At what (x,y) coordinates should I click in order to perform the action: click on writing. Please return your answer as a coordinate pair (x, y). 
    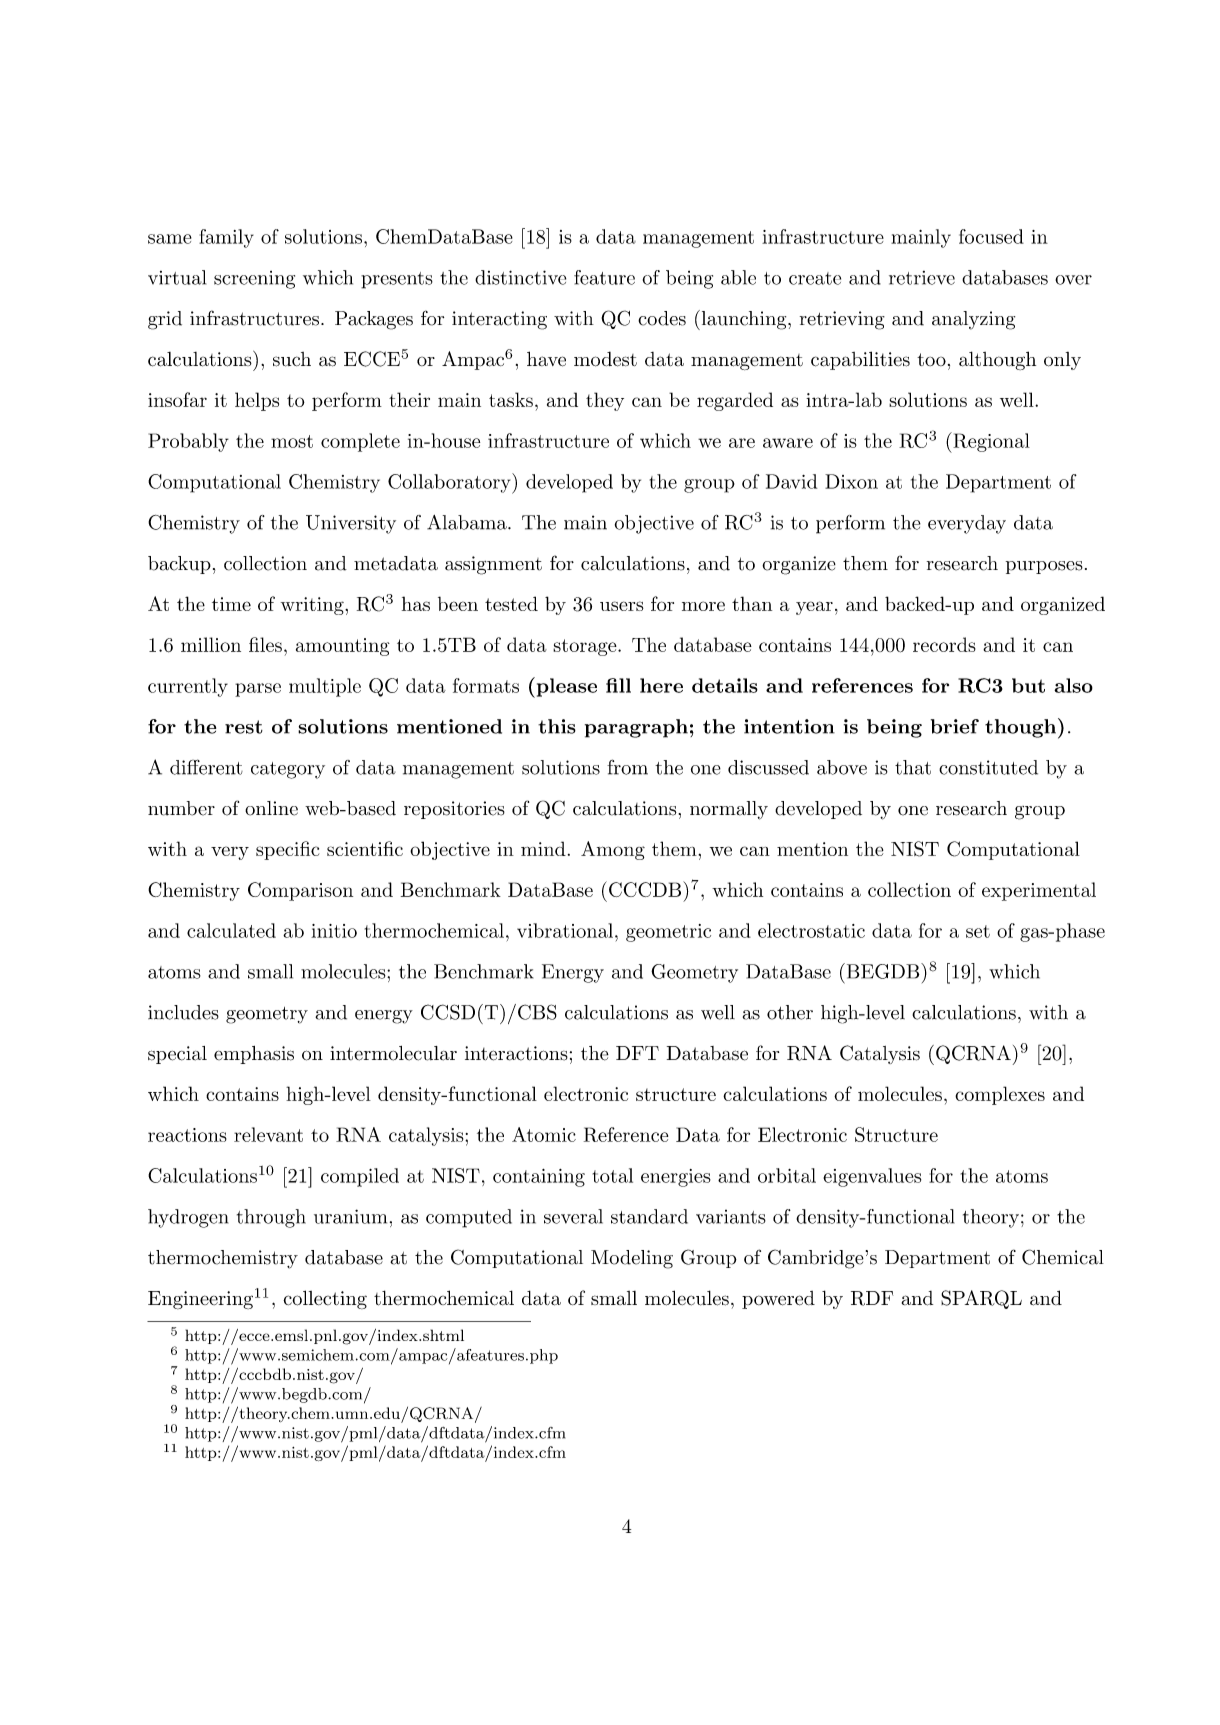
    Looking at the image, I should click on (313, 606).
